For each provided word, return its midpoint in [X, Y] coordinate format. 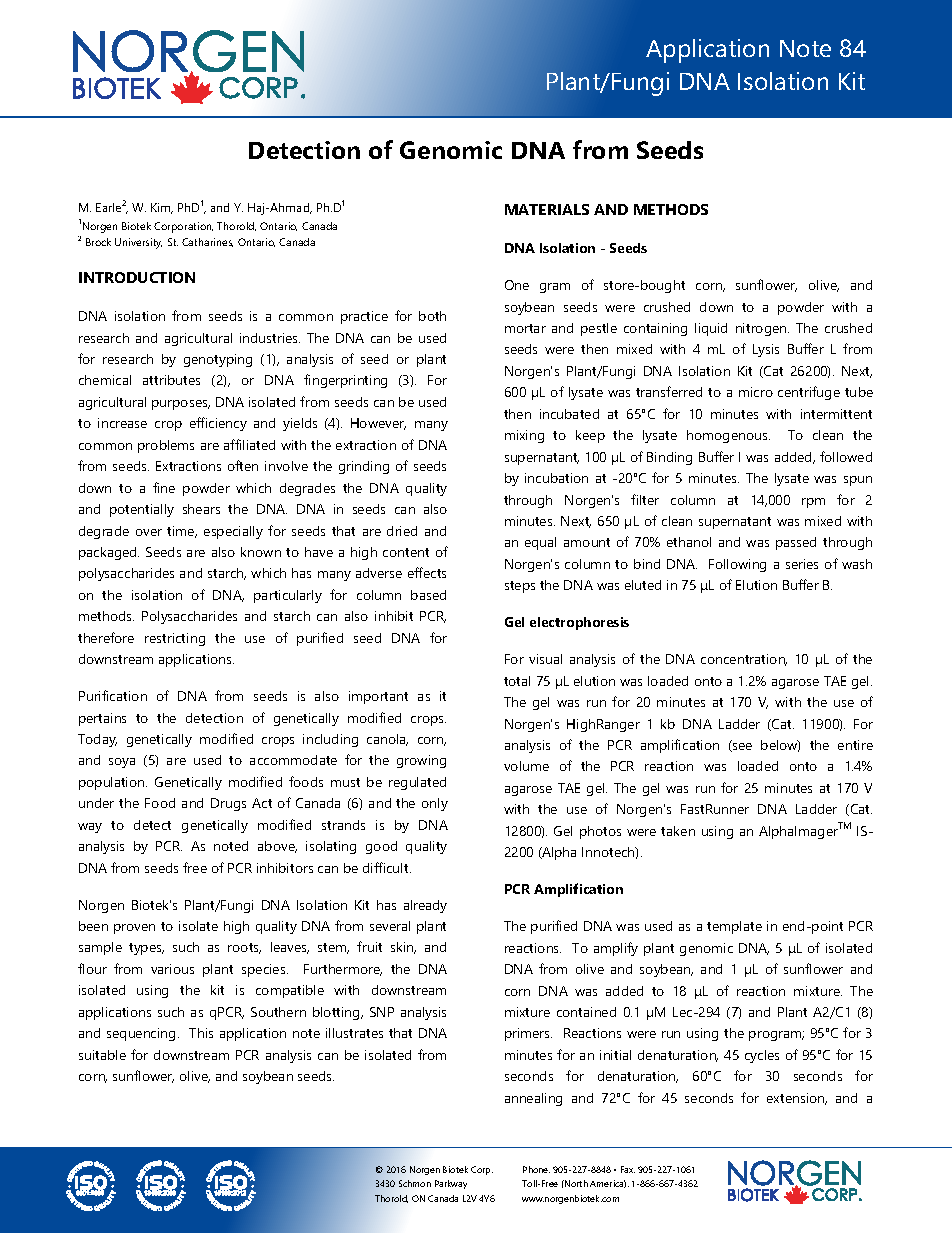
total [517, 681]
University [138, 243]
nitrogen [762, 329]
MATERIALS [547, 209]
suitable [102, 1055]
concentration [744, 660]
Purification [113, 695]
